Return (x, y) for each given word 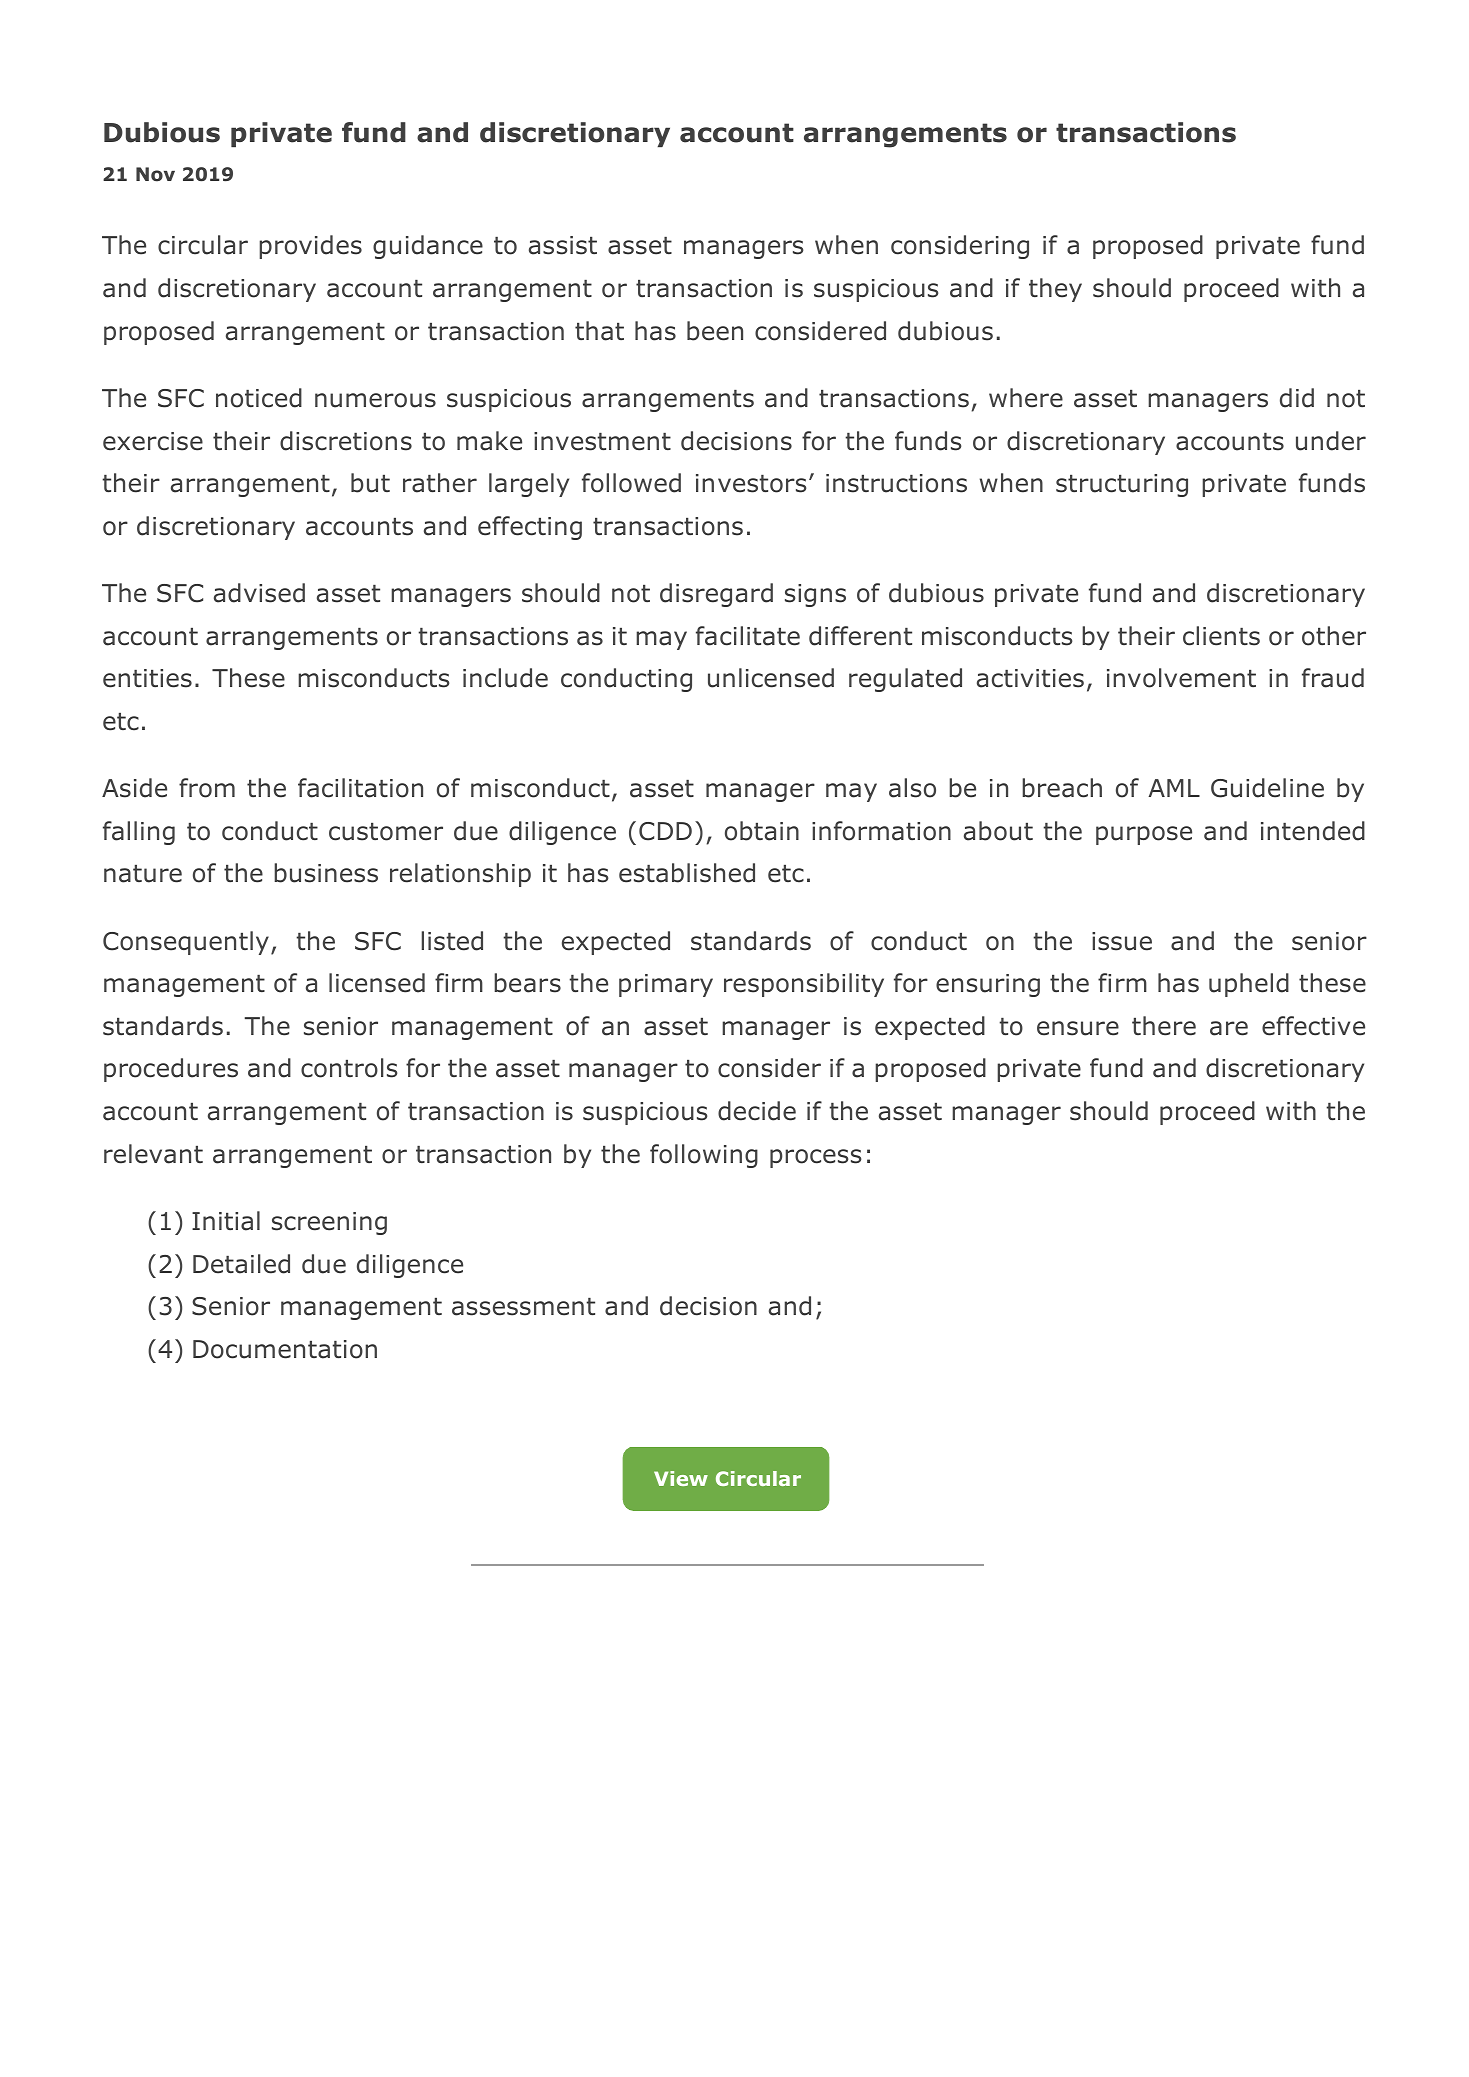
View (681, 1478)
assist (563, 245)
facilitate (748, 636)
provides (310, 247)
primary (666, 985)
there (1164, 1026)
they (1055, 290)
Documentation (285, 1349)
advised (259, 593)
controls (349, 1068)
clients (1221, 636)
